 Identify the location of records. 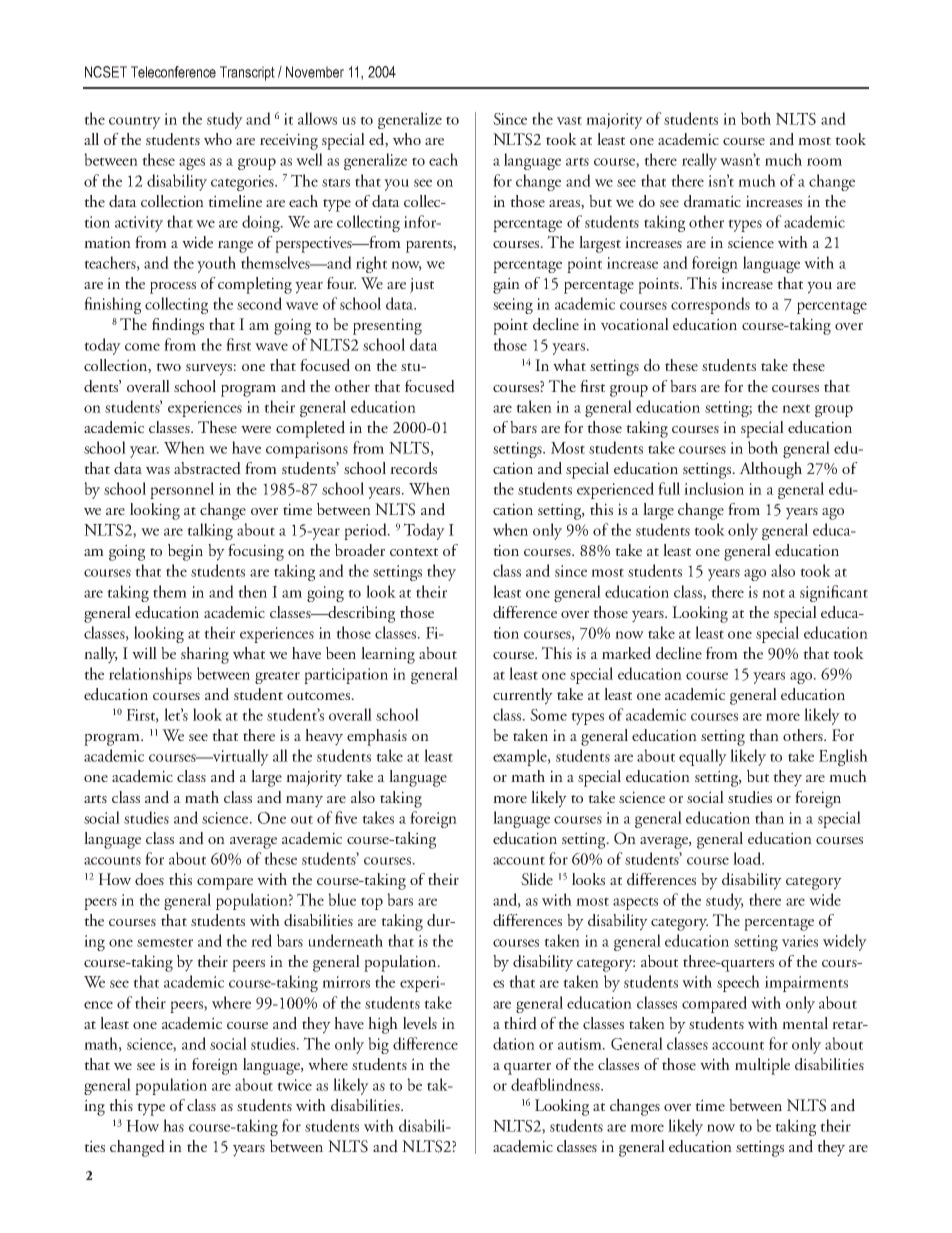
(413, 468).
